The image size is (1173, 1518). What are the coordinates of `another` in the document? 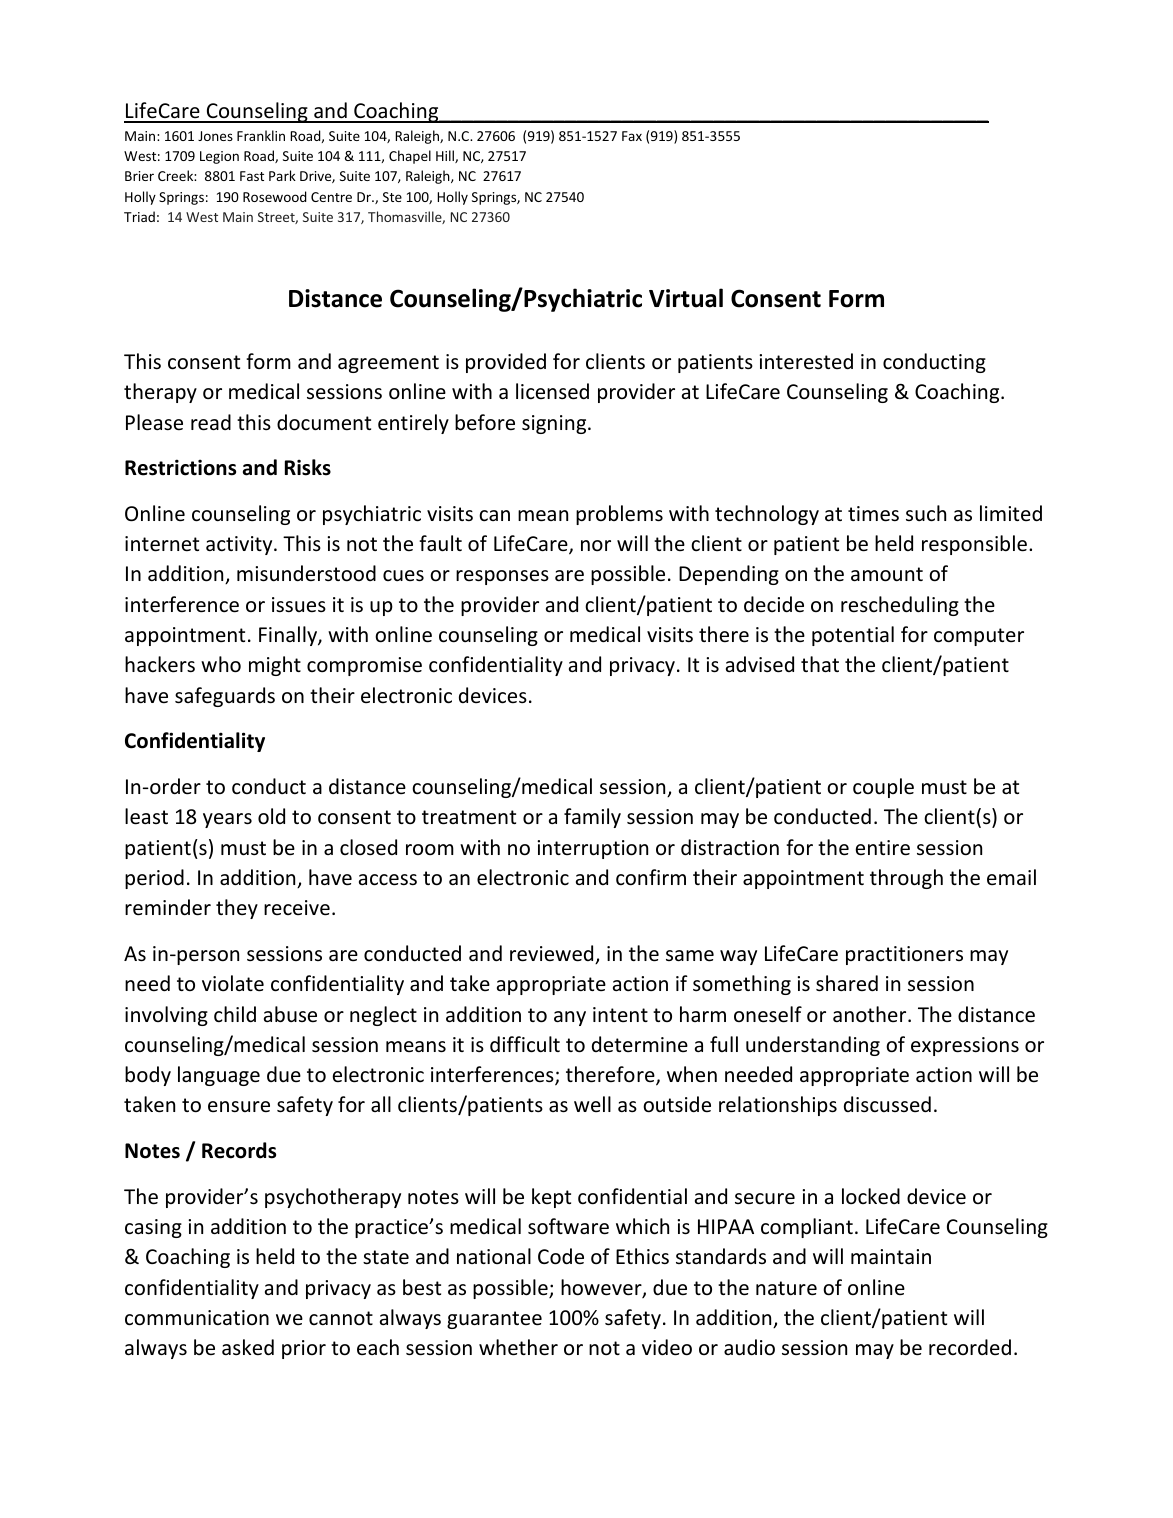 It's located at (871, 1014).
